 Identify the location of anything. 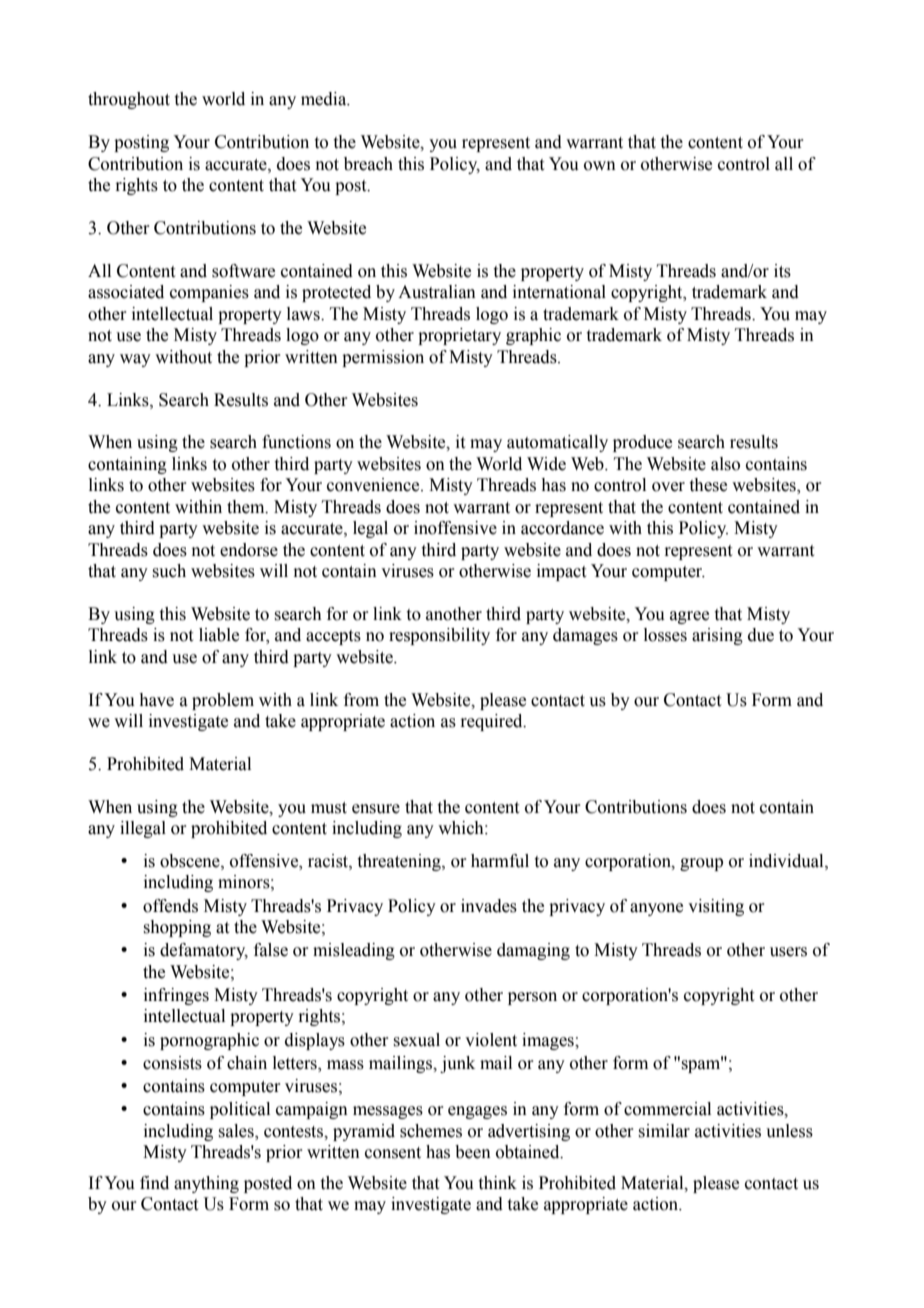
(206, 1184).
